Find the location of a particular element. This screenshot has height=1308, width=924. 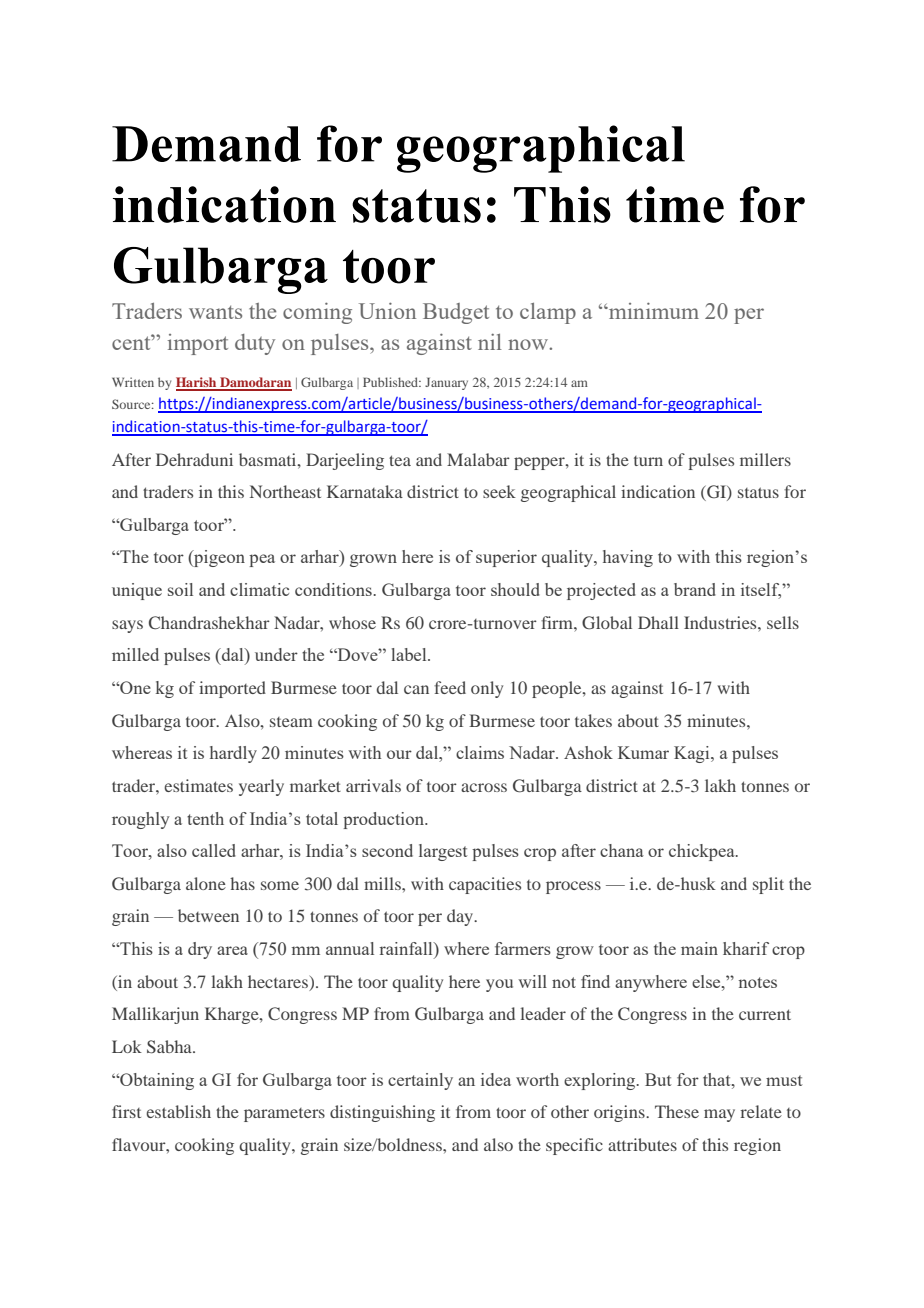

wants is located at coordinates (215, 312).
